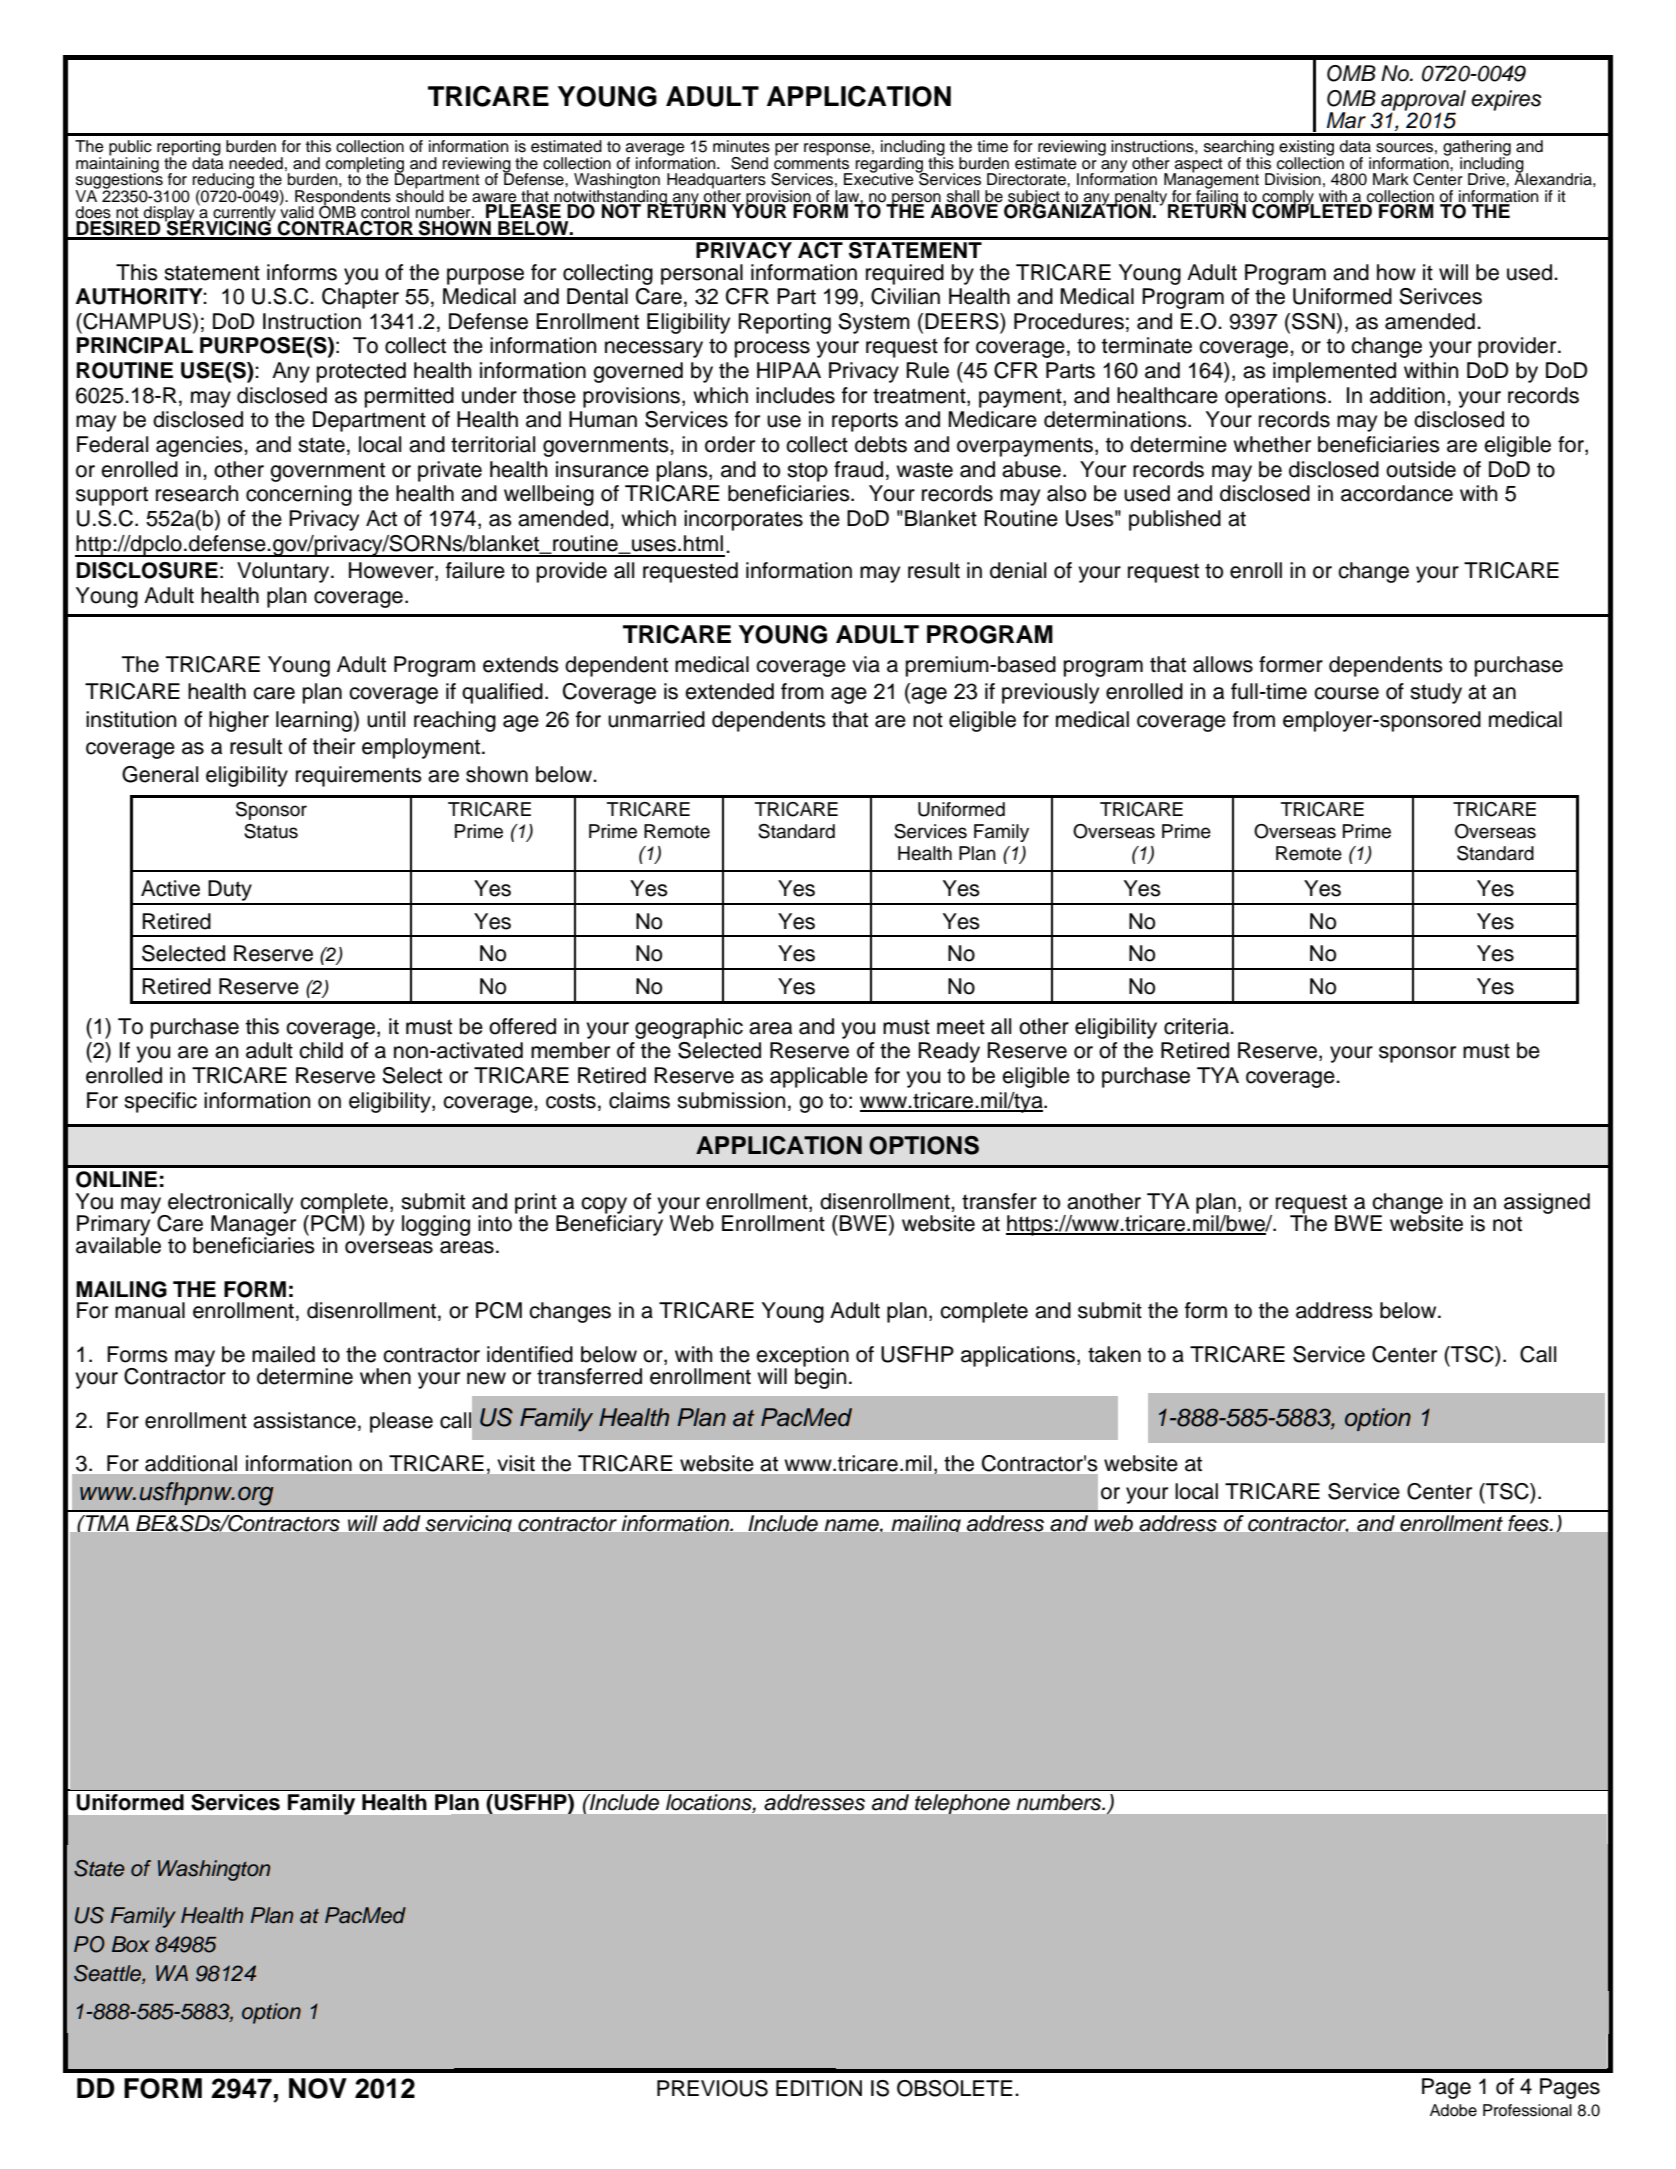 Image resolution: width=1676 pixels, height=2169 pixels. Describe the element at coordinates (819, 1077) in the screenshot. I see `applicable` at that location.
